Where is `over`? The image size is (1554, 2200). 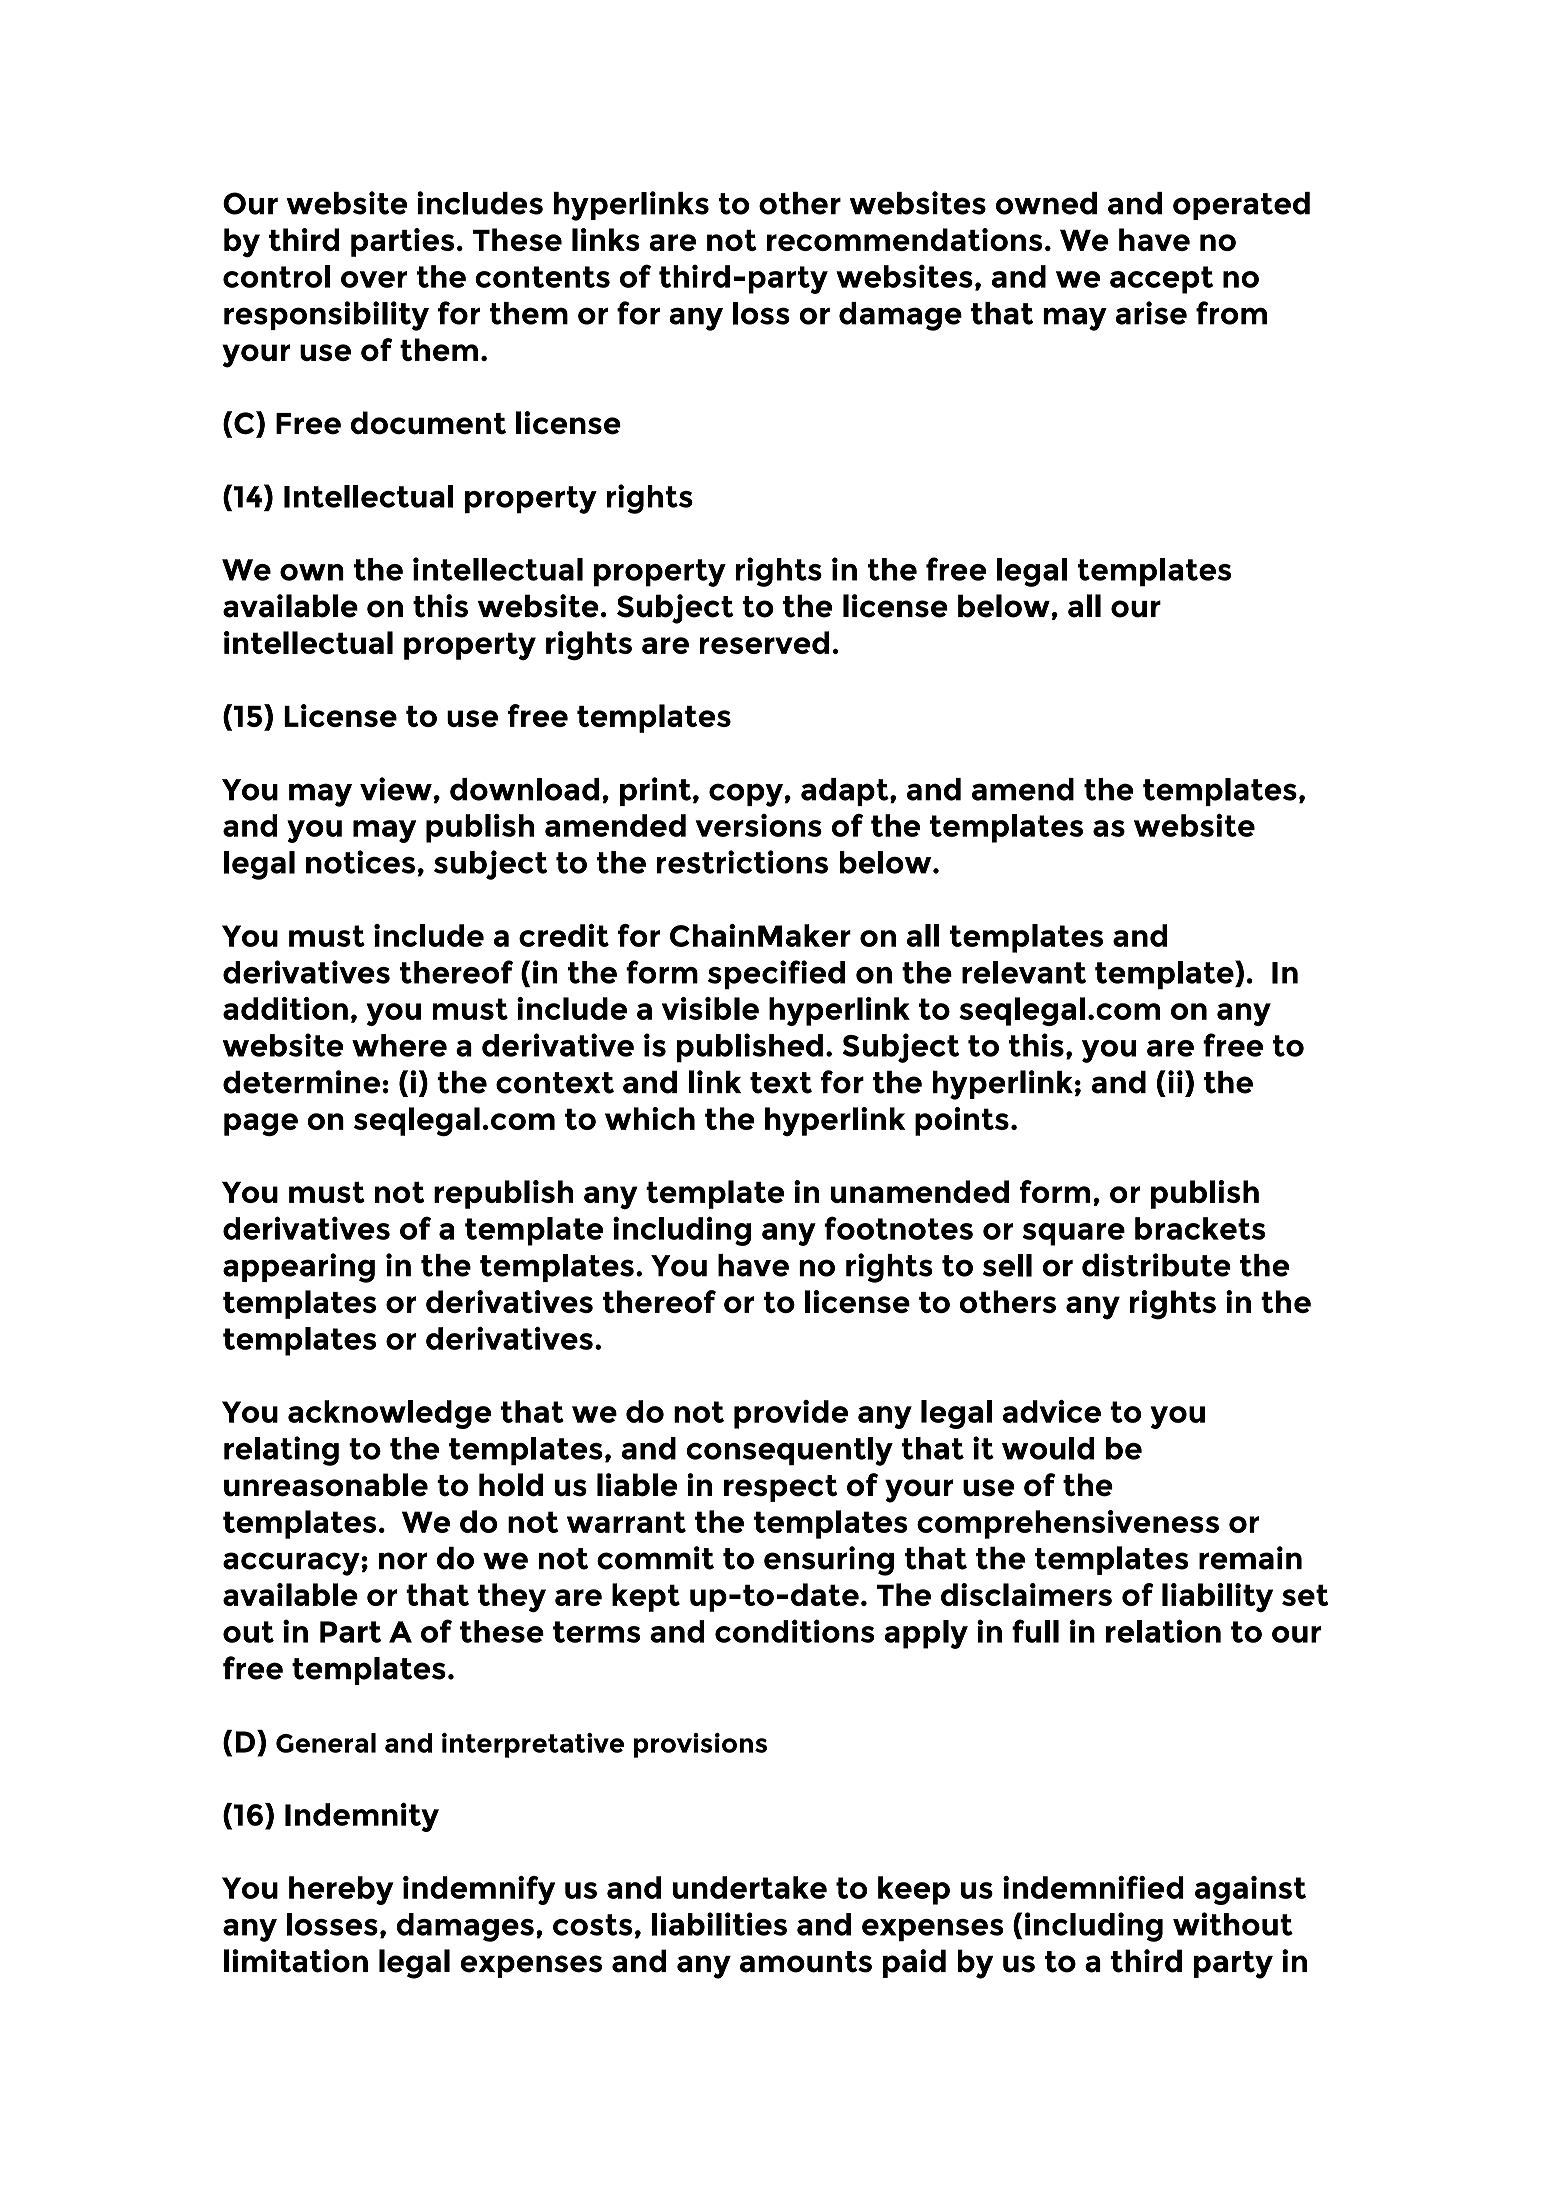 over is located at coordinates (374, 279).
